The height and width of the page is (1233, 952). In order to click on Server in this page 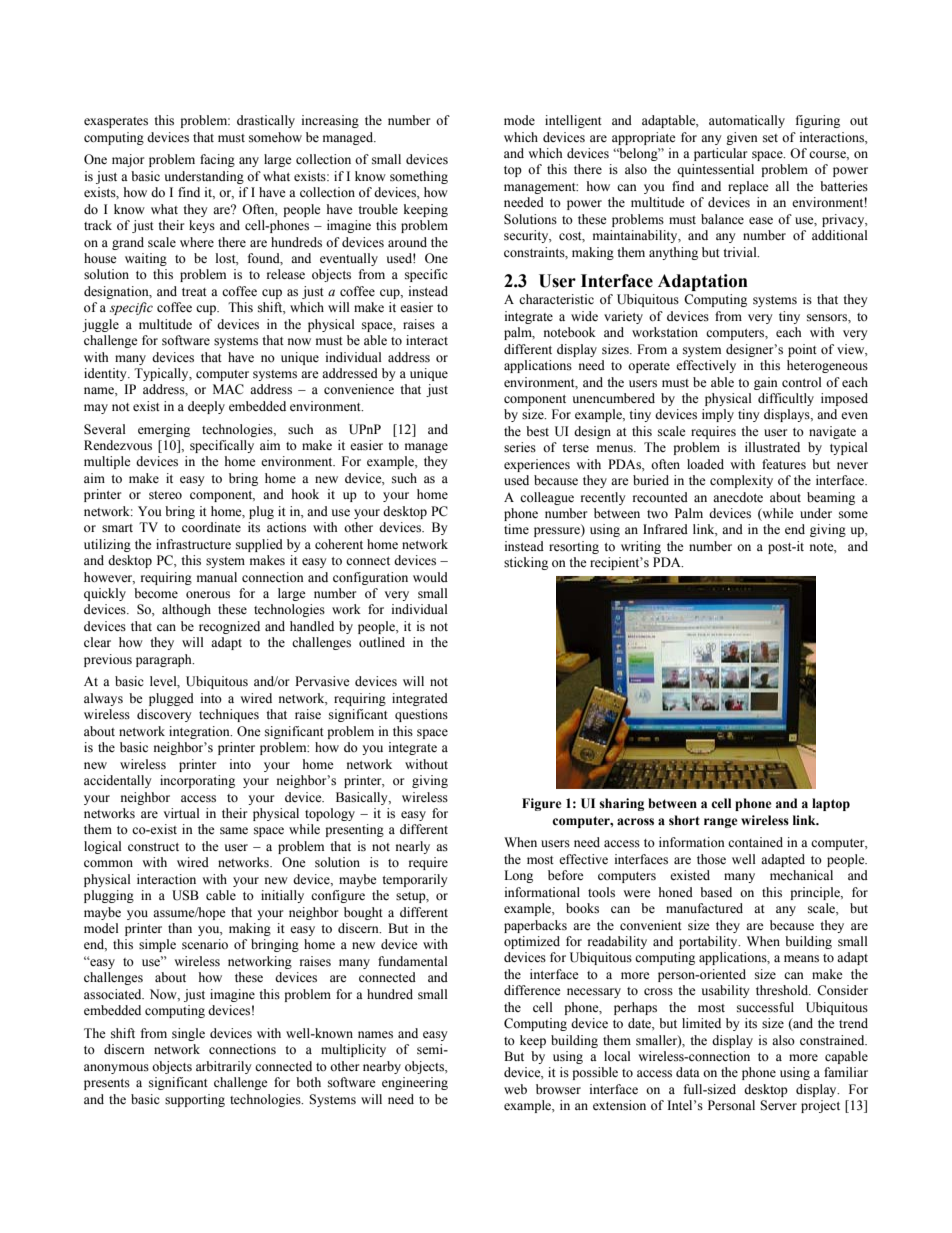, I will do `click(778, 1105)`.
